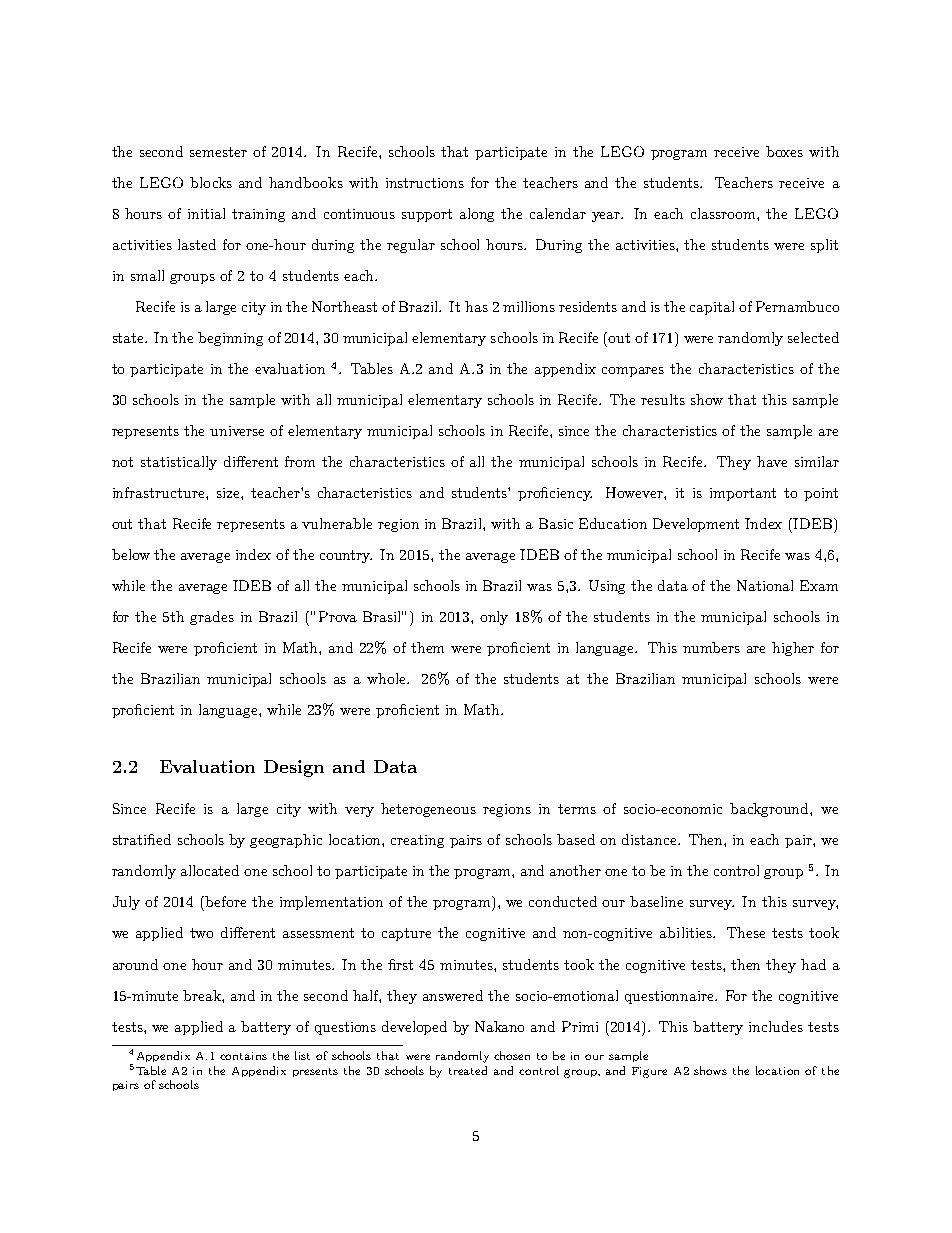 The height and width of the image is (1233, 952). I want to click on Nakano, so click(499, 1026).
